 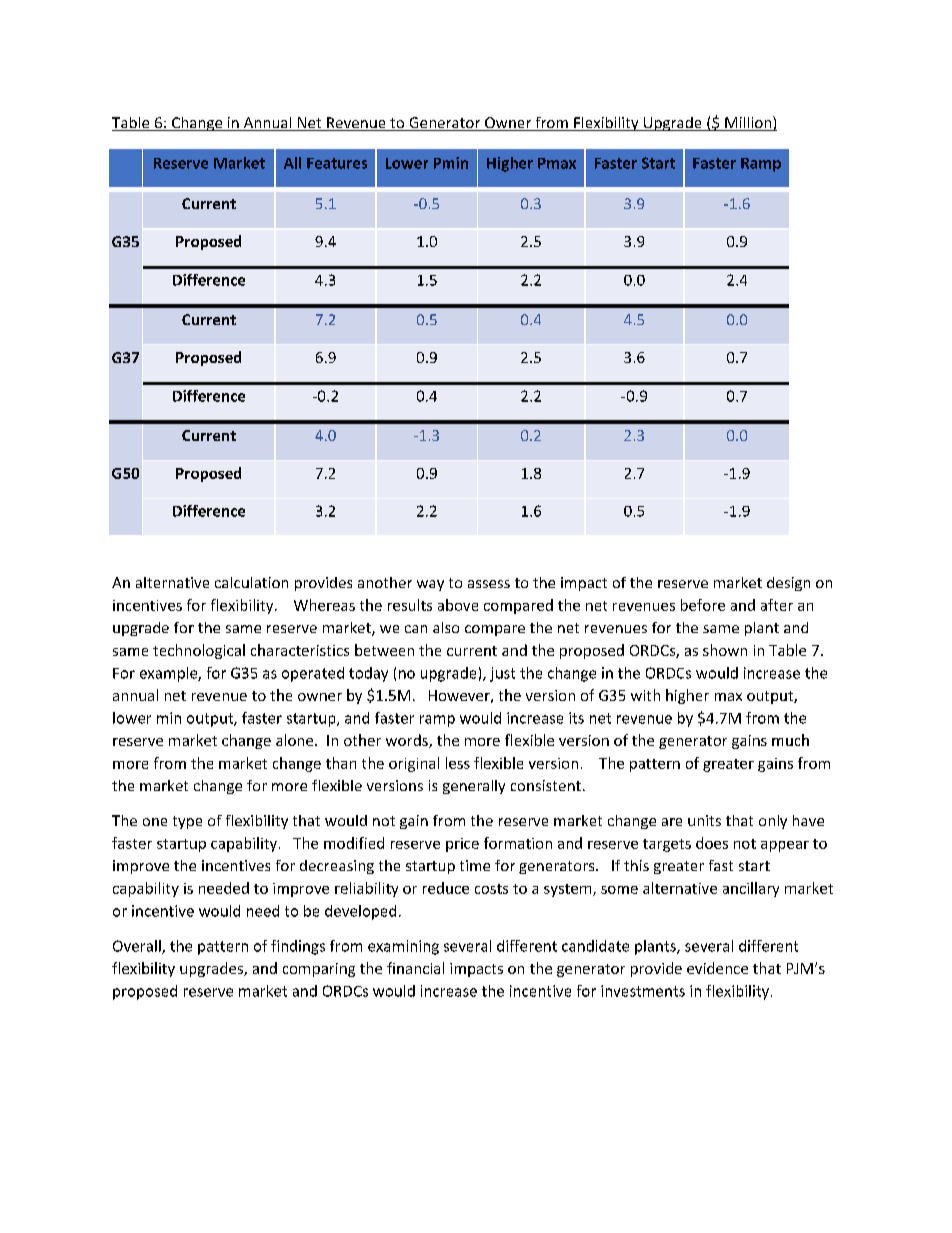 I want to click on Pmin, so click(x=451, y=163).
